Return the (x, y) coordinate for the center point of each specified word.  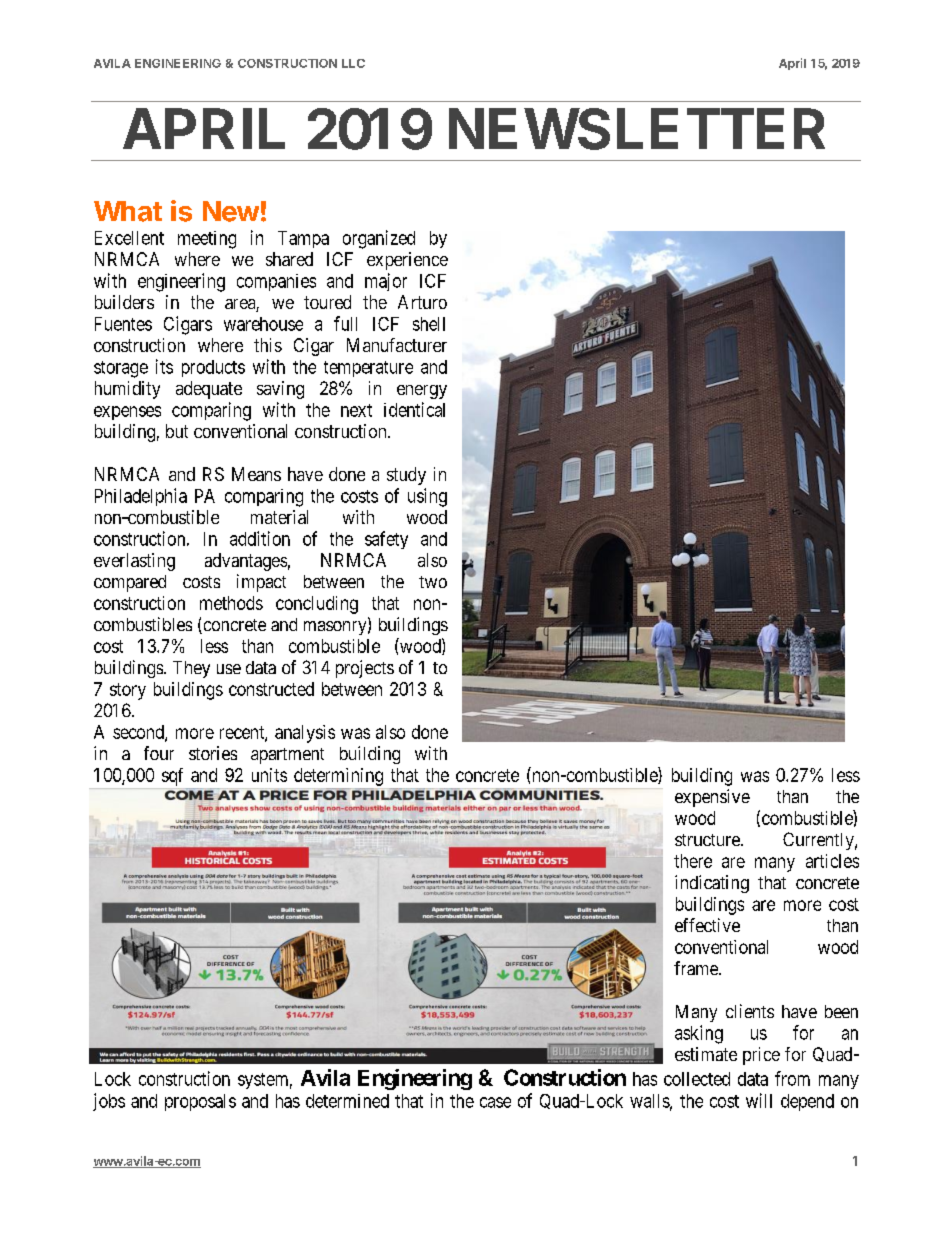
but (177, 431)
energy (422, 392)
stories (213, 753)
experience (407, 261)
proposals (200, 1102)
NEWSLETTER (637, 129)
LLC (353, 63)
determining (338, 777)
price (761, 1056)
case (495, 1102)
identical (414, 409)
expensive (712, 798)
